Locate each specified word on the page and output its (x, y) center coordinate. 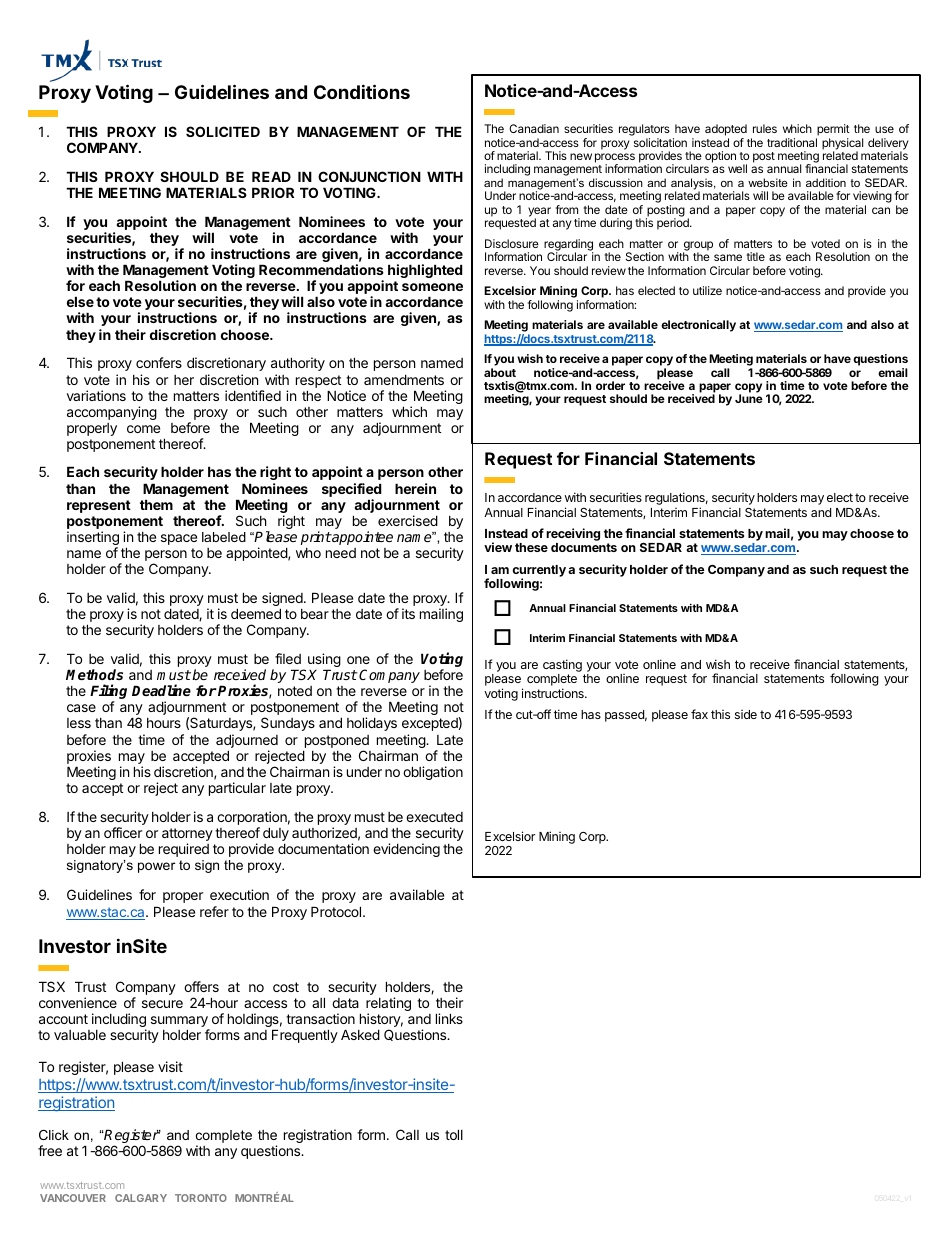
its (408, 613)
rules (765, 128)
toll (454, 1134)
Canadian (534, 128)
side (746, 714)
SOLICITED (223, 131)
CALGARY (141, 1198)
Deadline (161, 690)
